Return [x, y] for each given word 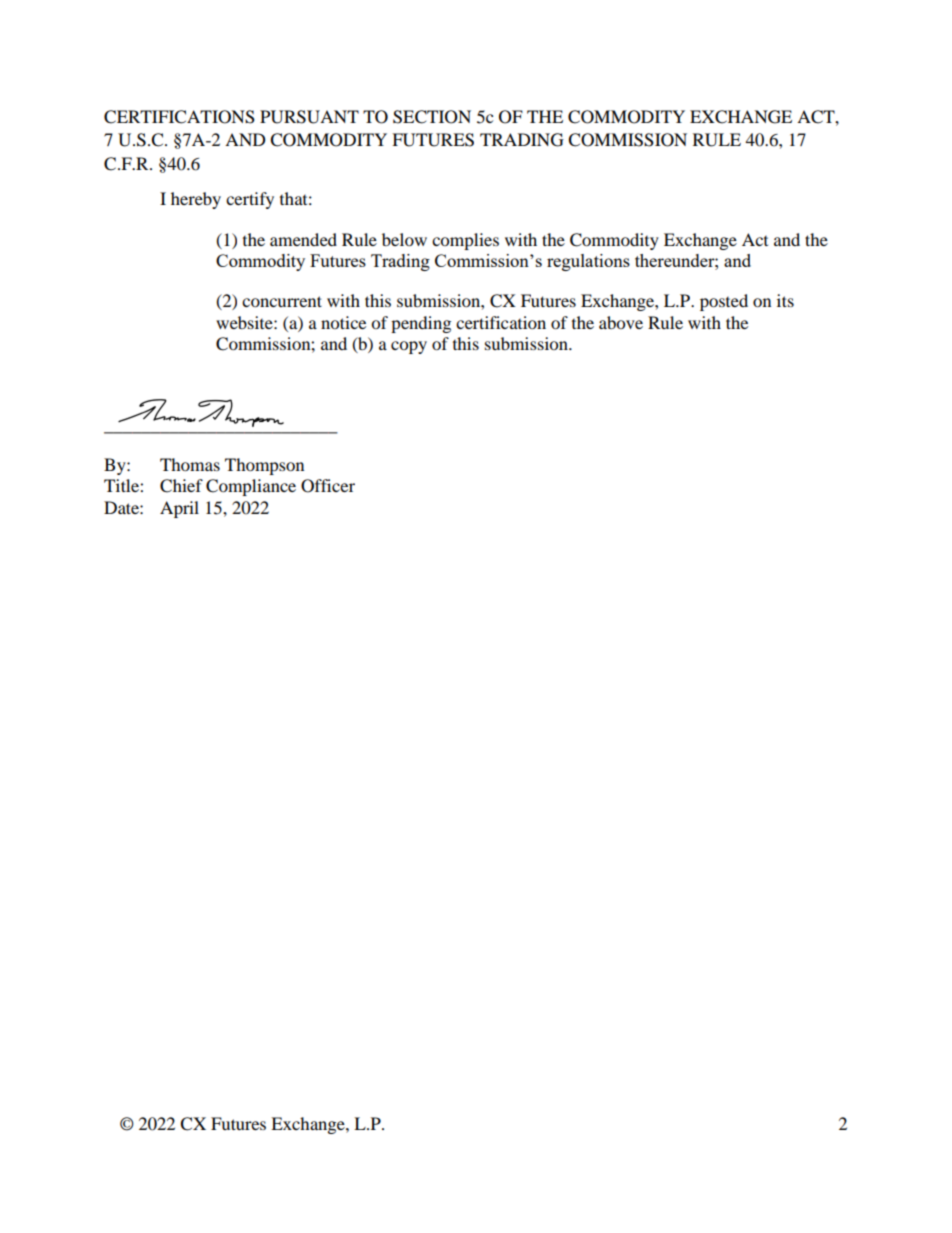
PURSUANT [309, 117]
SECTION [432, 117]
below [404, 239]
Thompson [264, 466]
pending [421, 324]
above [621, 322]
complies [465, 241]
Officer [328, 486]
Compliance [251, 487]
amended [303, 239]
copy [409, 347]
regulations [588, 262]
